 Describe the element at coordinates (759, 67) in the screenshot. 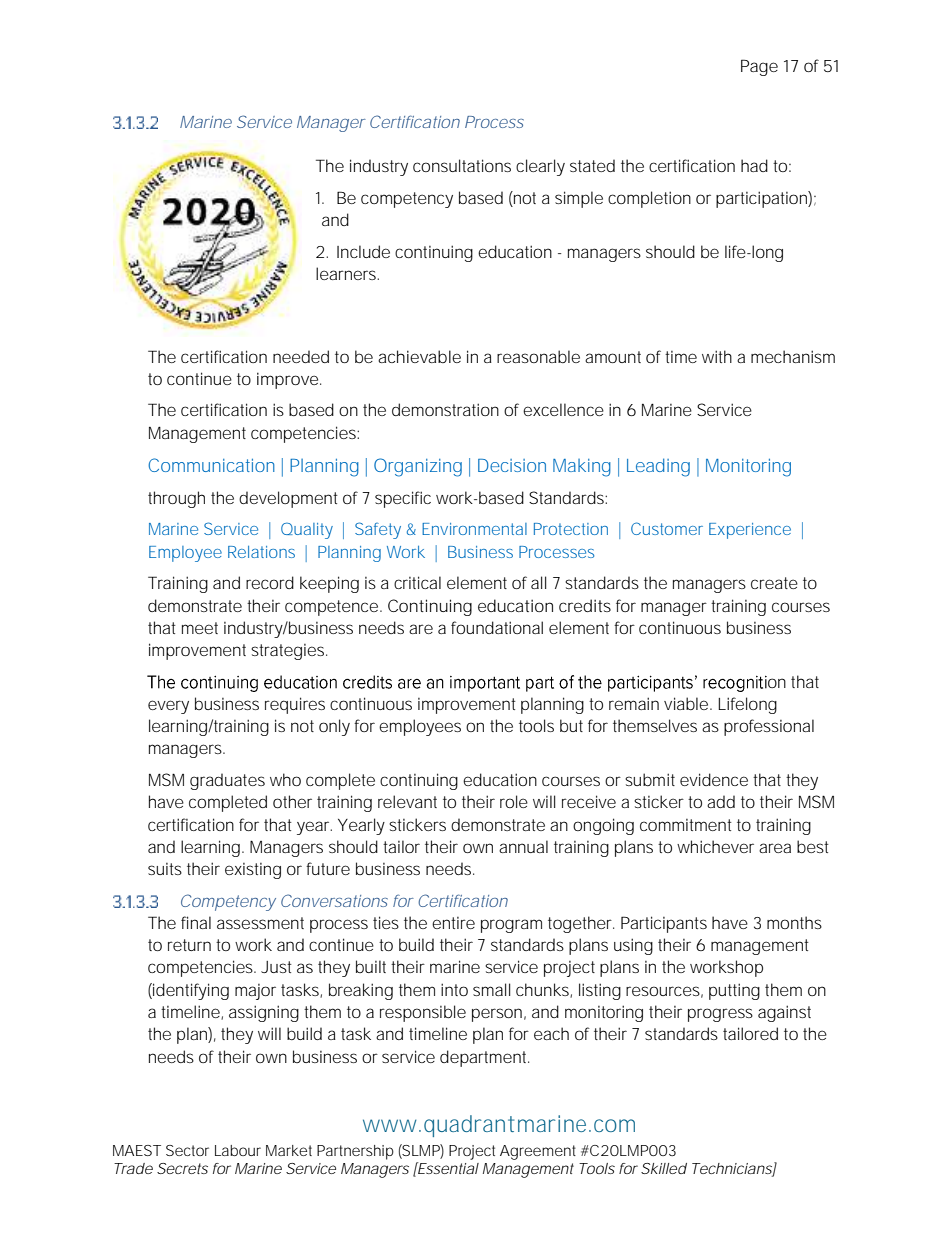

I see `Page` at that location.
